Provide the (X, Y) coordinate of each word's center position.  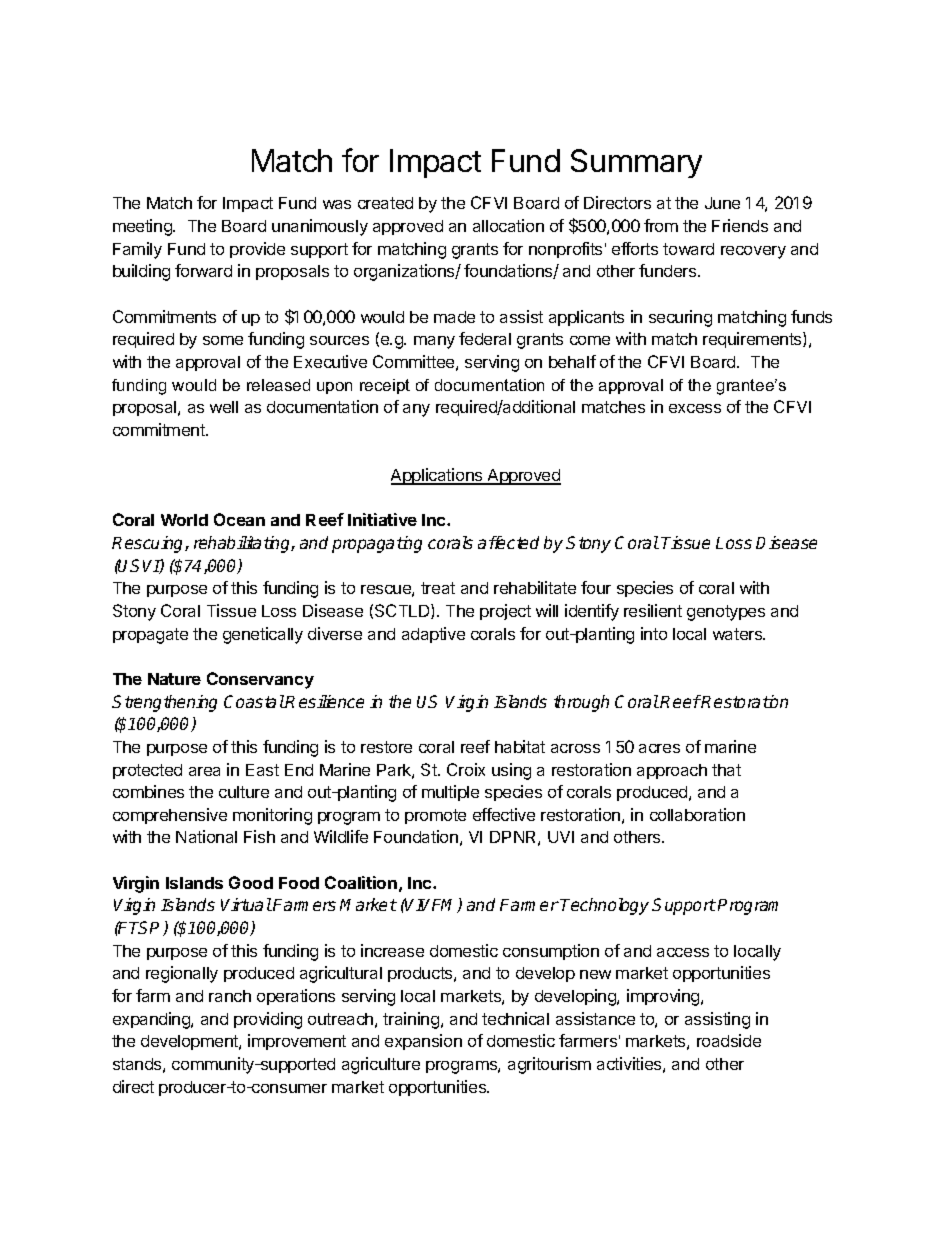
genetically (263, 635)
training (411, 1020)
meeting (143, 227)
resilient (653, 610)
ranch (230, 996)
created (385, 203)
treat (438, 588)
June (722, 203)
